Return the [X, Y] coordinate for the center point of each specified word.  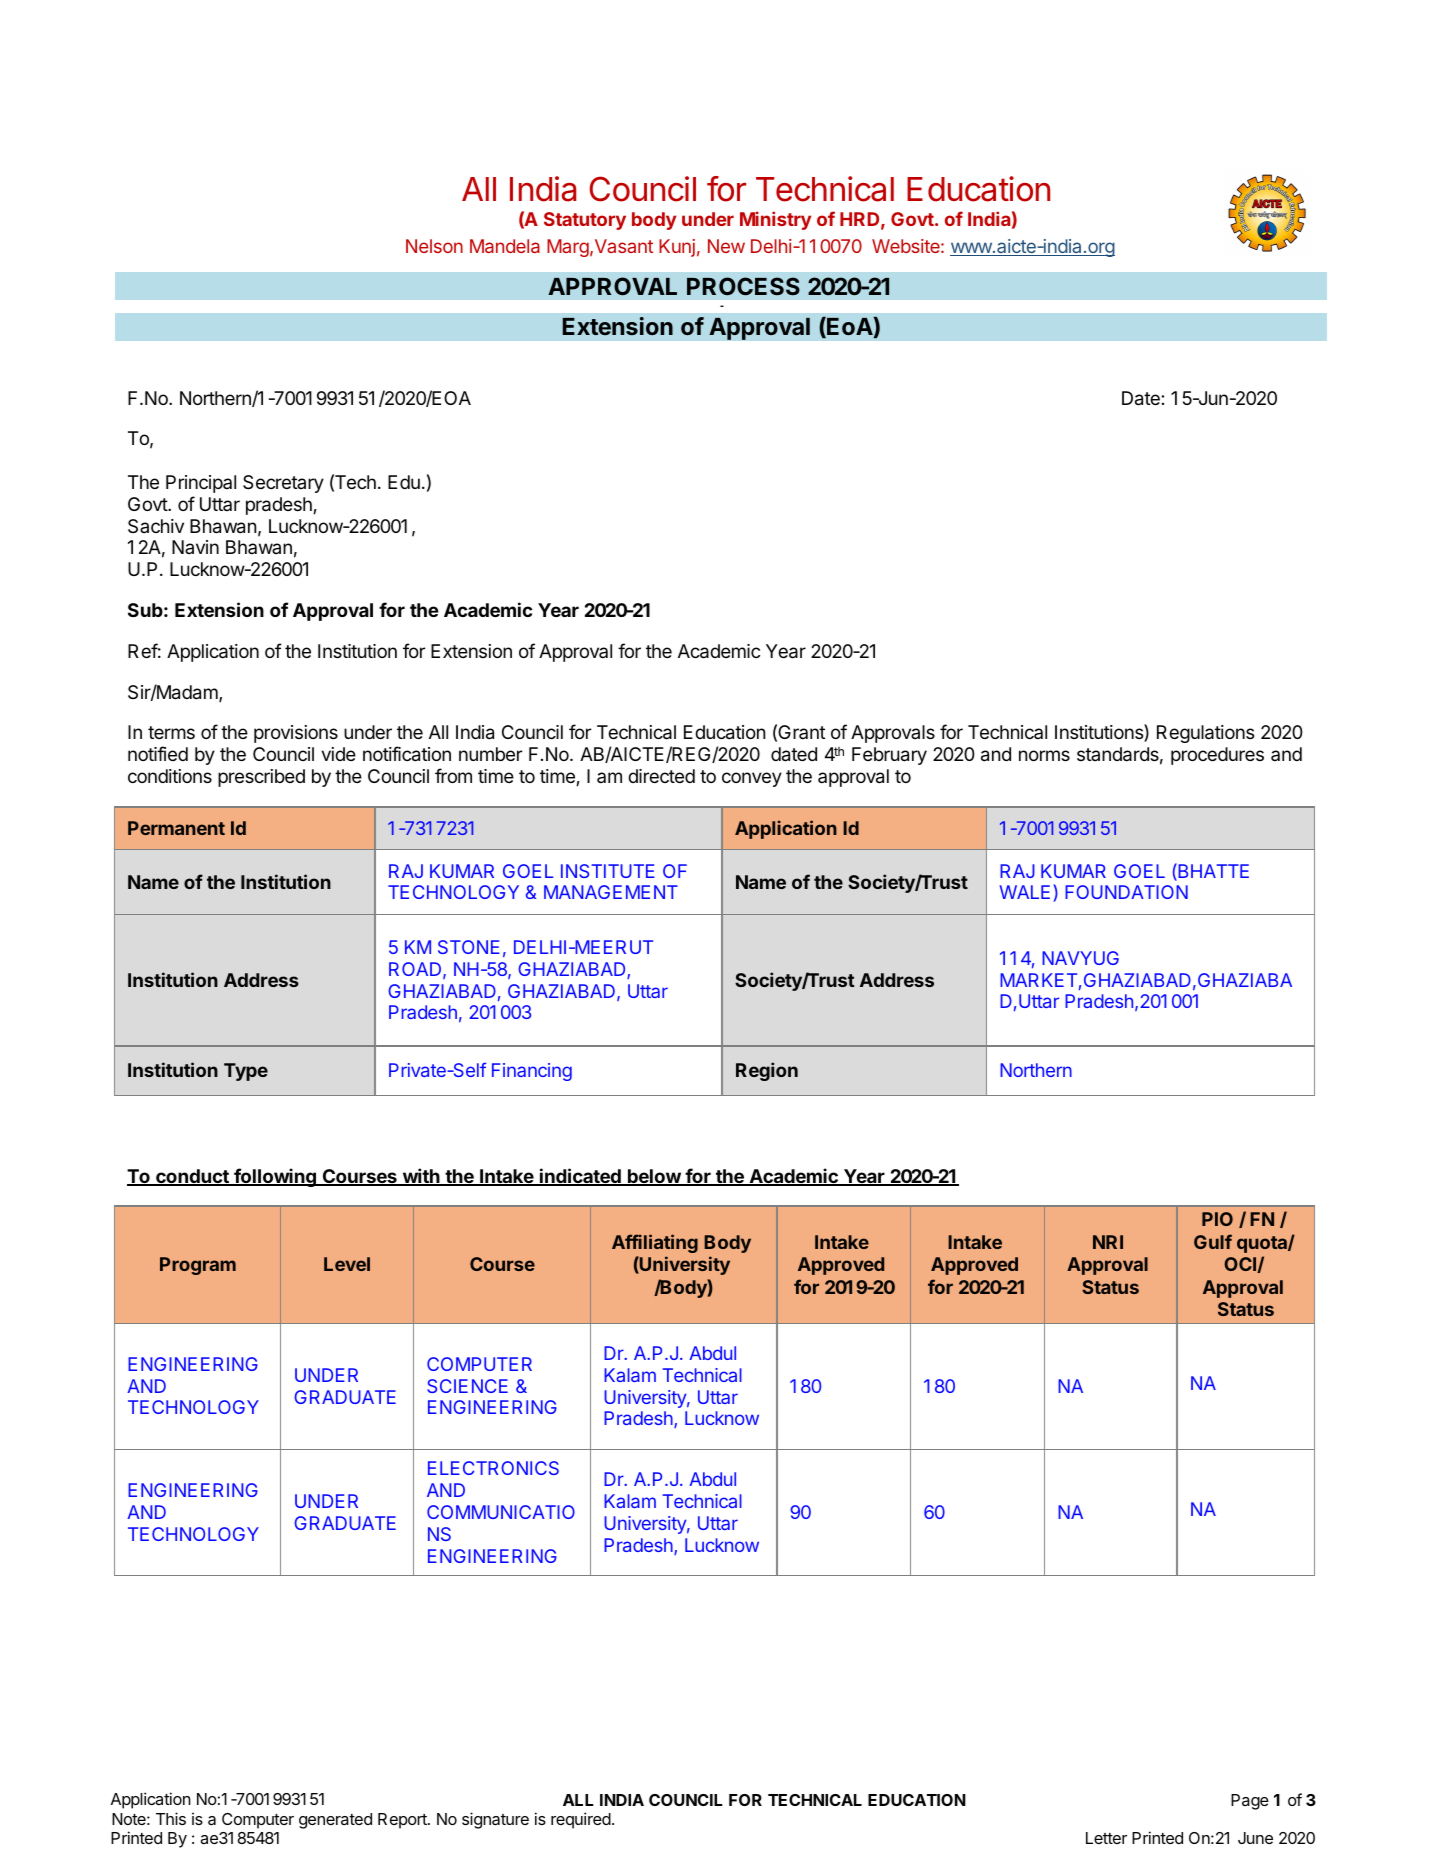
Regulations [1205, 734]
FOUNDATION [1126, 892]
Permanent [176, 828]
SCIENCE [467, 1386]
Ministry [775, 220]
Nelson [434, 246]
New [726, 246]
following [275, 1177]
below [654, 1177]
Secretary [283, 484]
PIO [1217, 1219]
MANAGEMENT [611, 892]
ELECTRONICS [493, 1468]
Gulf [1213, 1241]
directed [661, 776]
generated [335, 1821]
